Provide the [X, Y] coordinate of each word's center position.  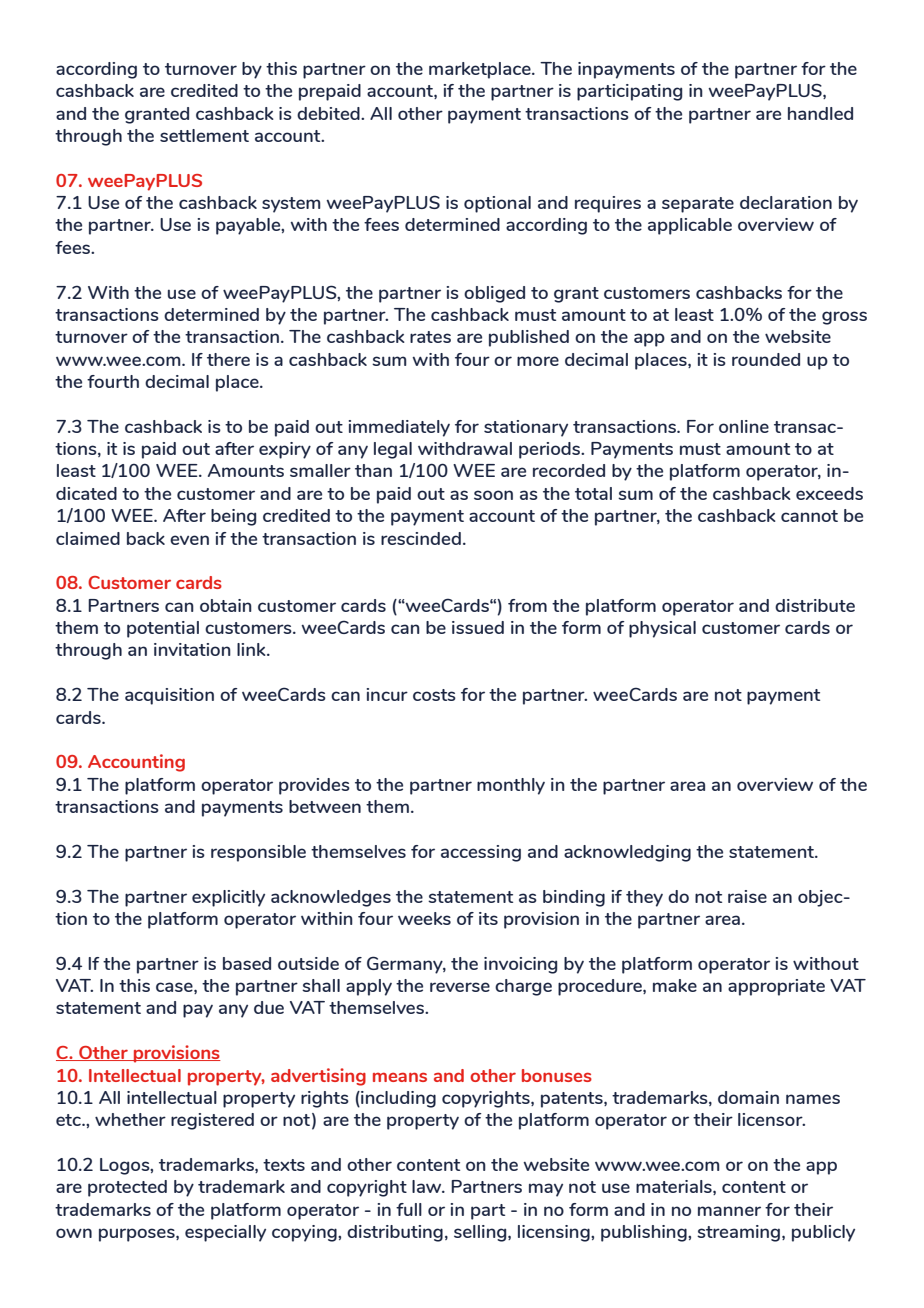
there [228, 359]
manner [729, 1211]
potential [163, 629]
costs [434, 695]
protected [127, 1188]
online [744, 426]
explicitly [228, 898]
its [488, 918]
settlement [204, 135]
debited [329, 113]
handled [820, 113]
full [409, 1209]
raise [747, 896]
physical [662, 629]
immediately [399, 428]
